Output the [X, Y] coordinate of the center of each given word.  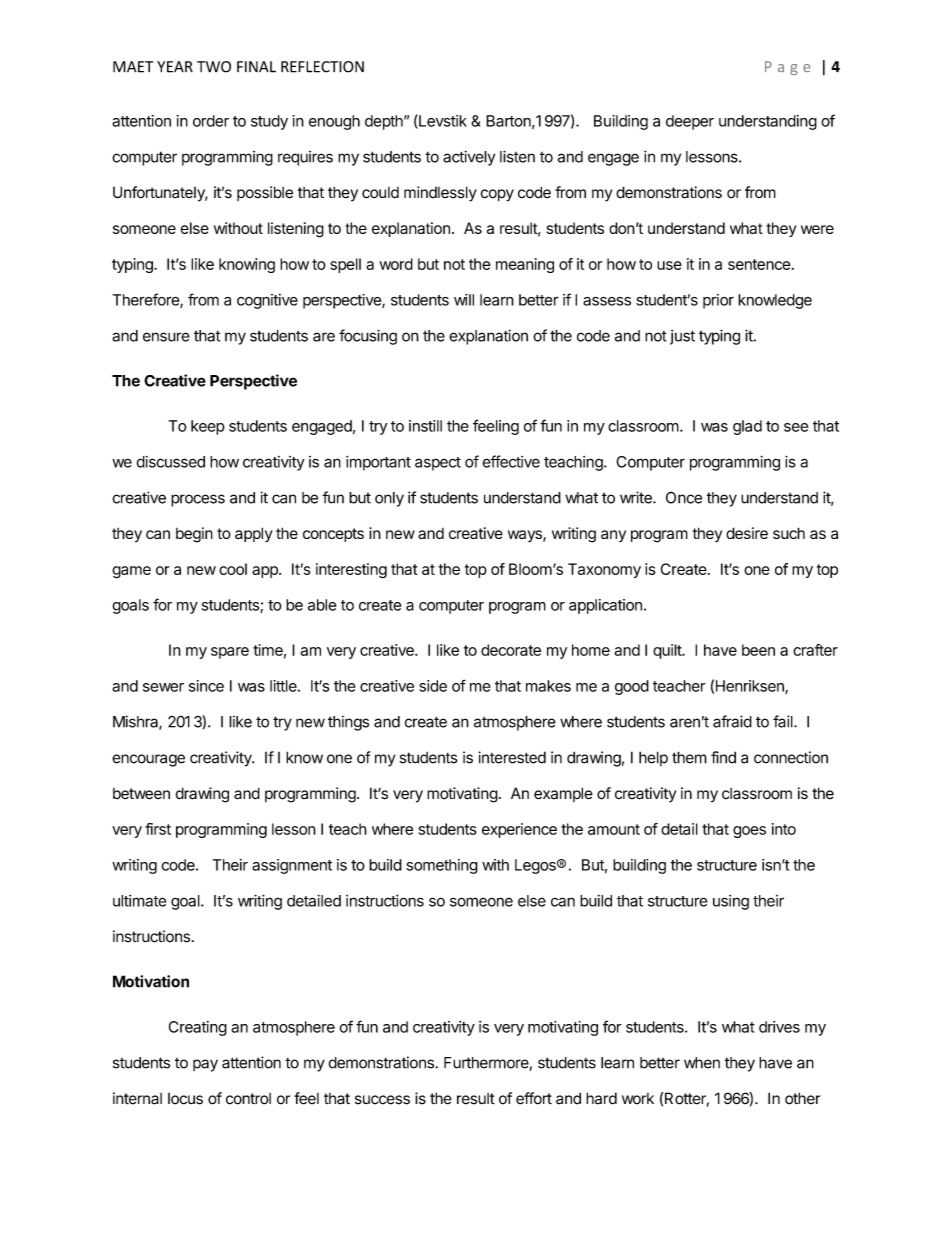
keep [208, 427]
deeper [690, 122]
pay [205, 1065]
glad [747, 427]
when [702, 1063]
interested [512, 757]
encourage [148, 760]
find [723, 757]
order [211, 121]
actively [469, 158]
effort [534, 1098]
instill [425, 426]
